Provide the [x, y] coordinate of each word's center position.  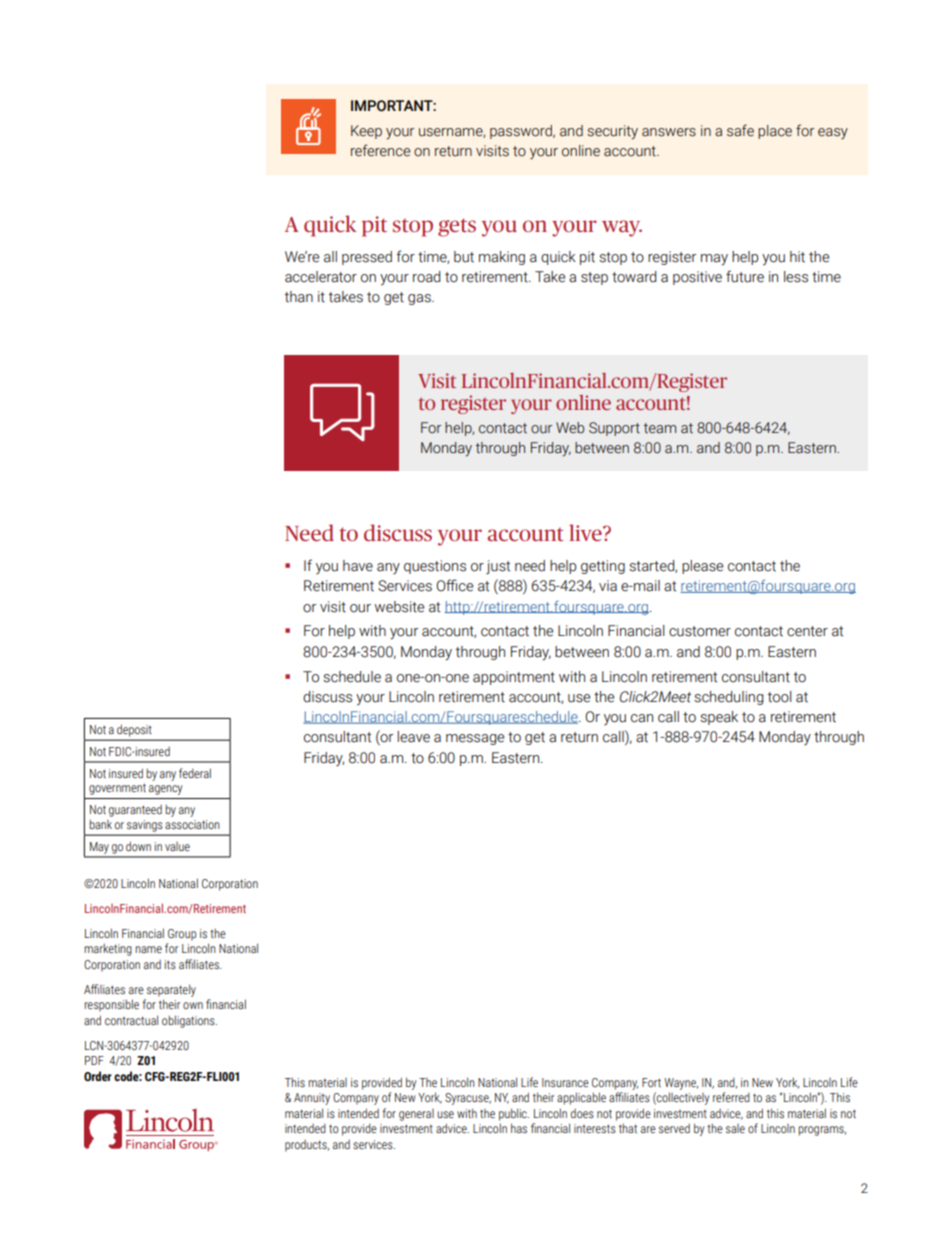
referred [731, 1097]
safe [740, 130]
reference [380, 150]
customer [700, 631]
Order [98, 1076]
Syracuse [468, 1099]
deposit [134, 730]
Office [454, 585]
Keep [366, 132]
